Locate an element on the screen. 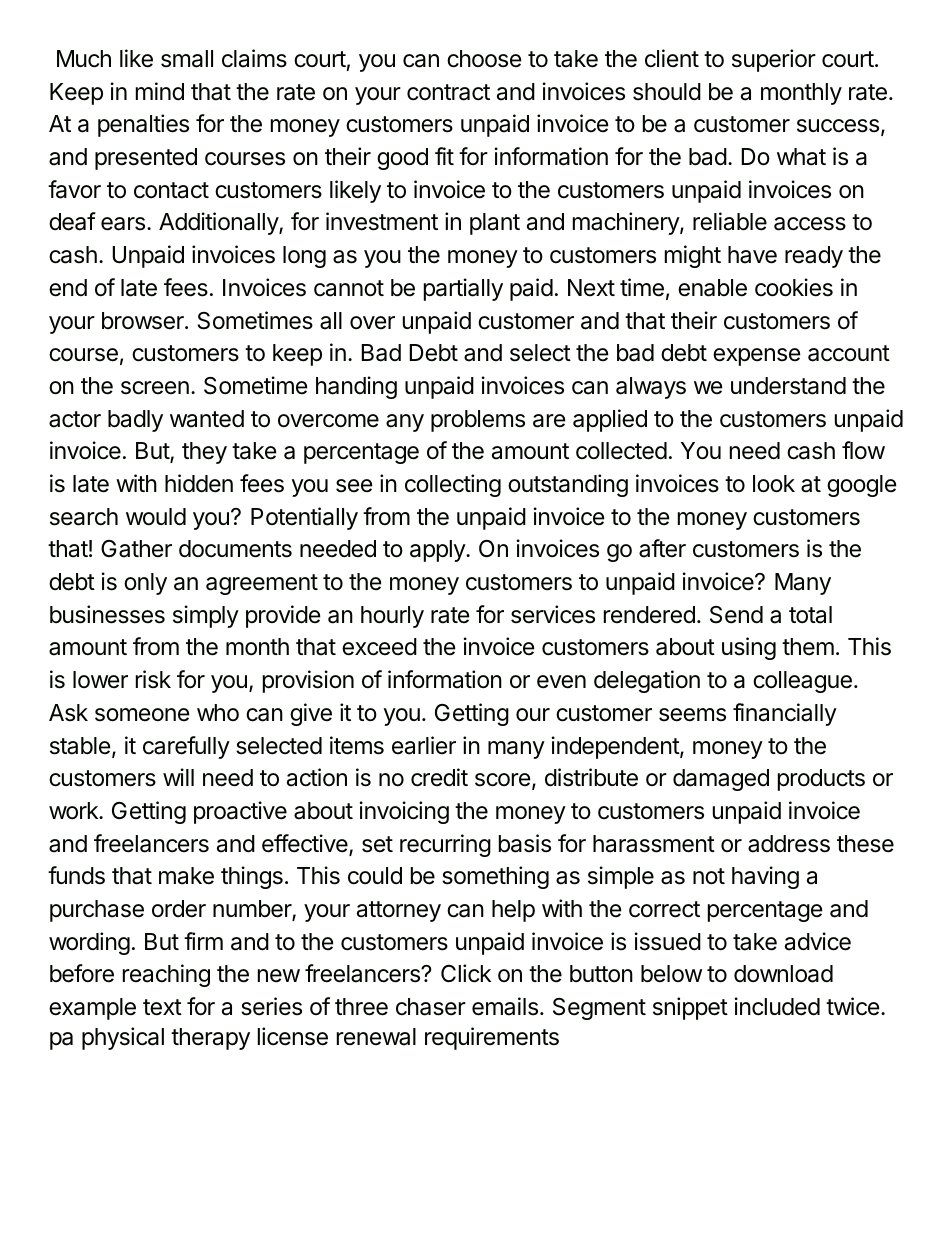  chaser is located at coordinates (431, 1007).
